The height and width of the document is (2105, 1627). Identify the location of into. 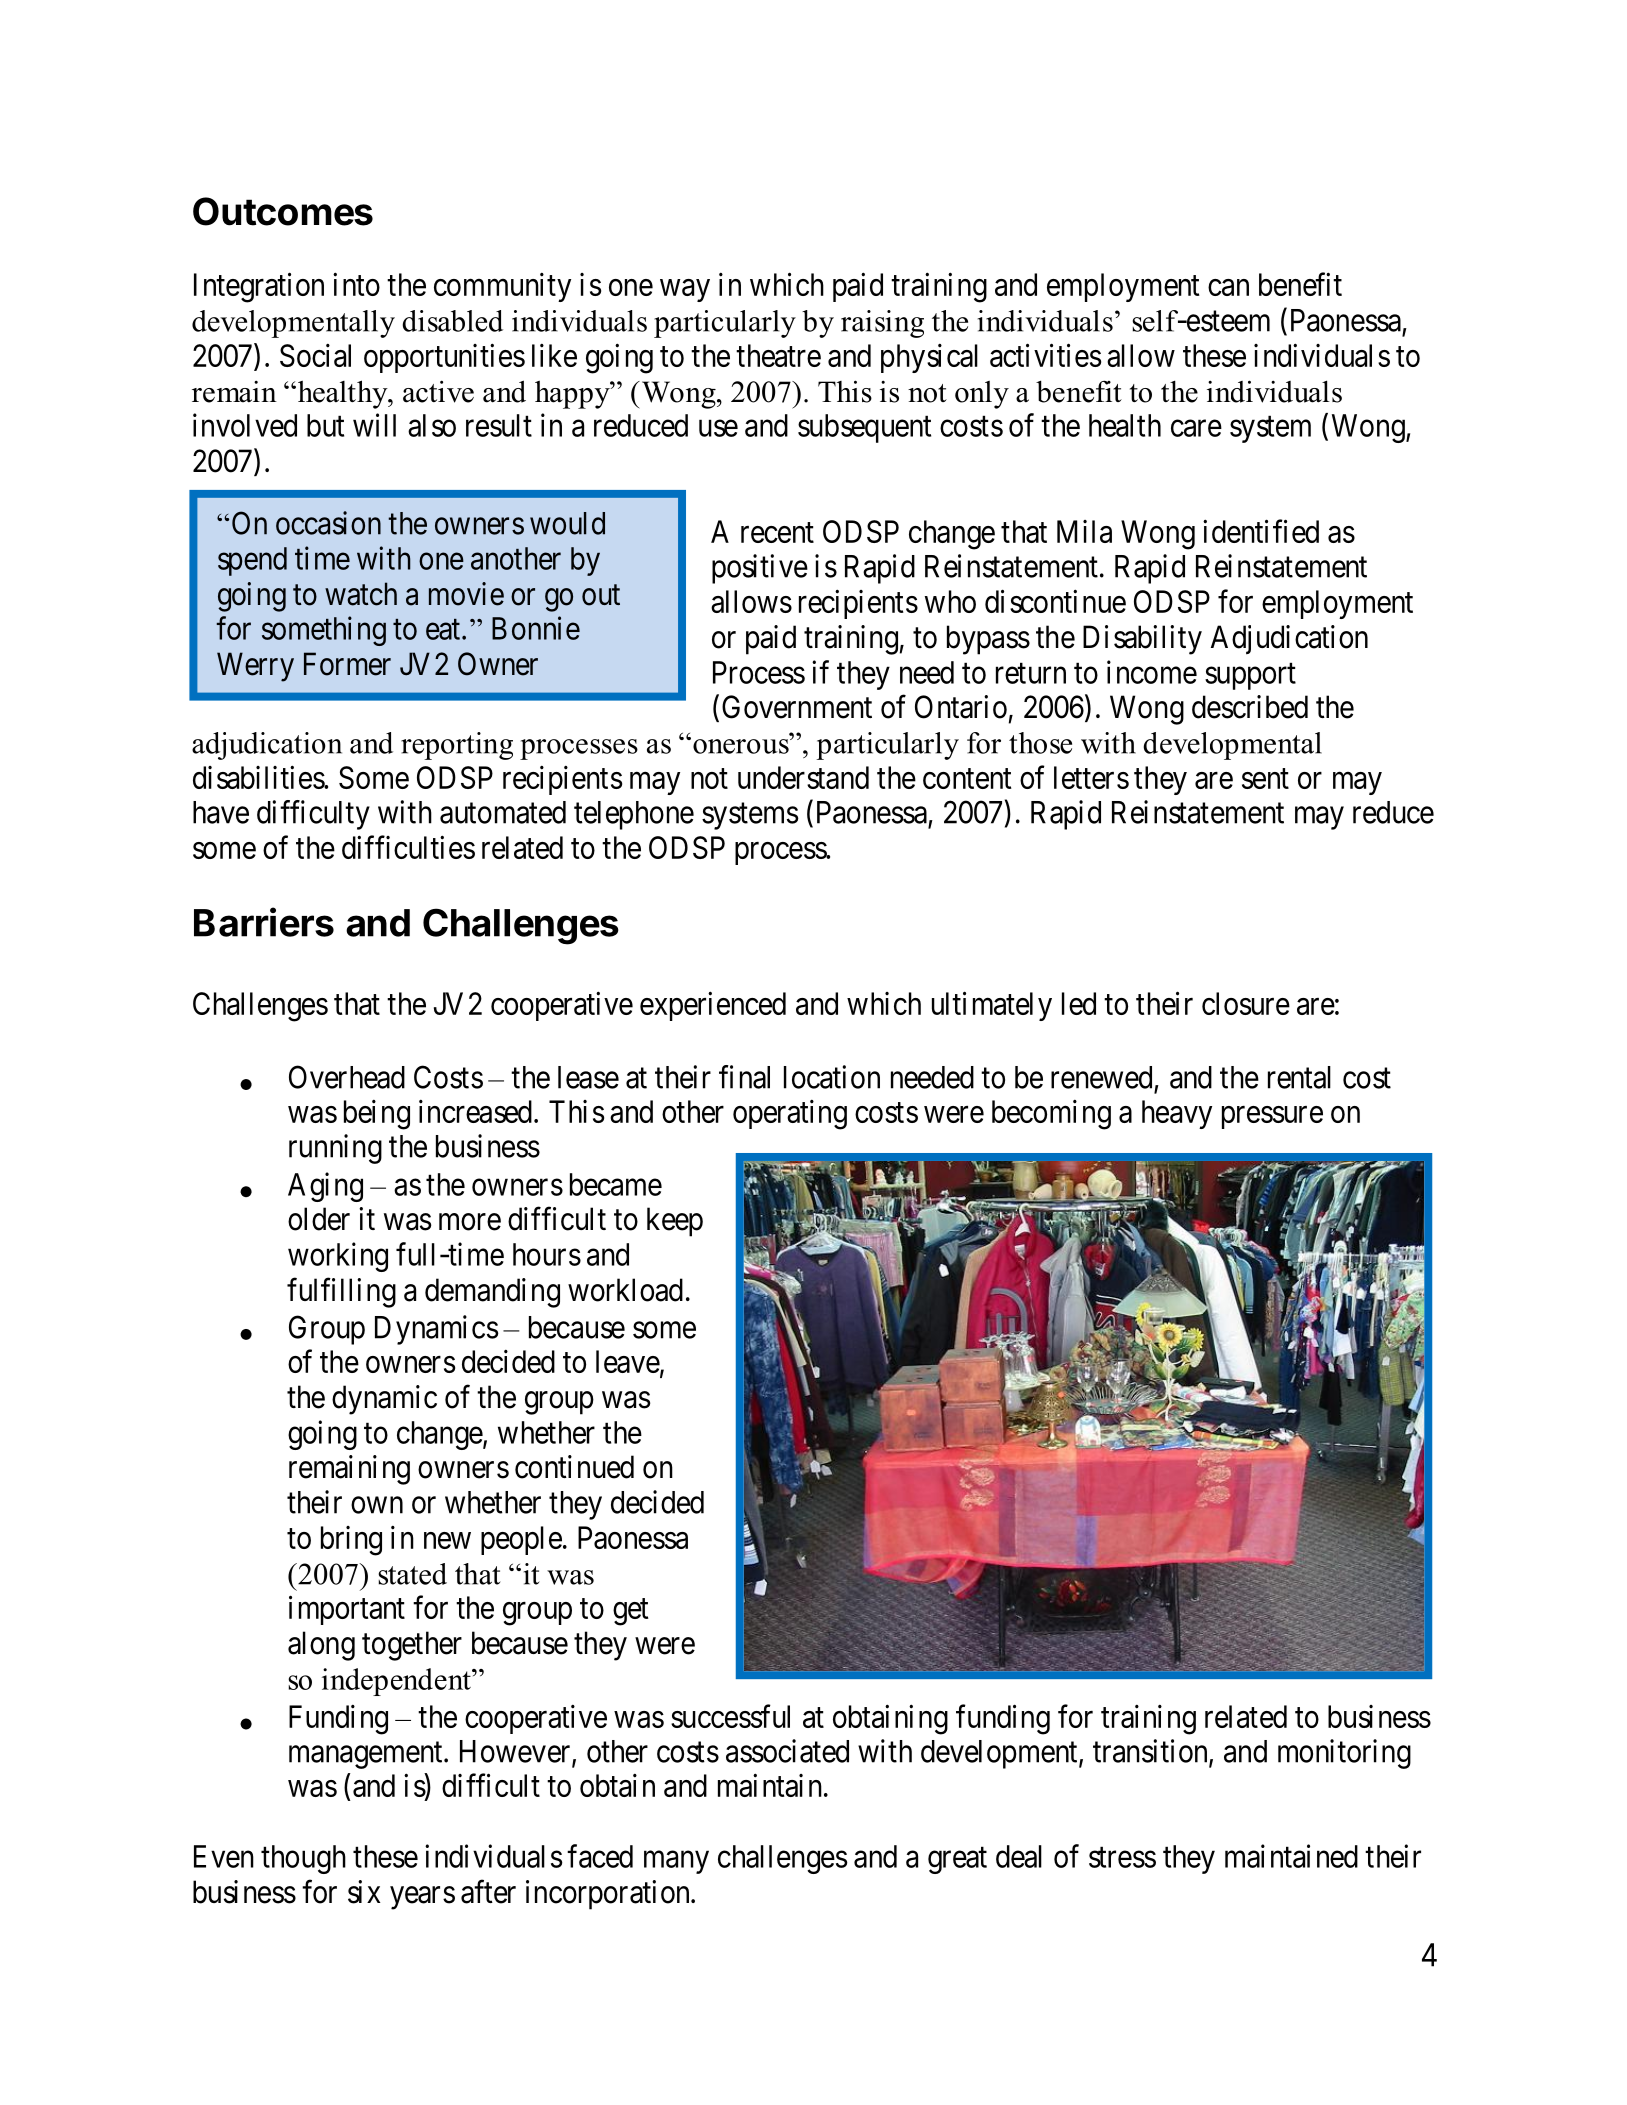
(356, 284).
